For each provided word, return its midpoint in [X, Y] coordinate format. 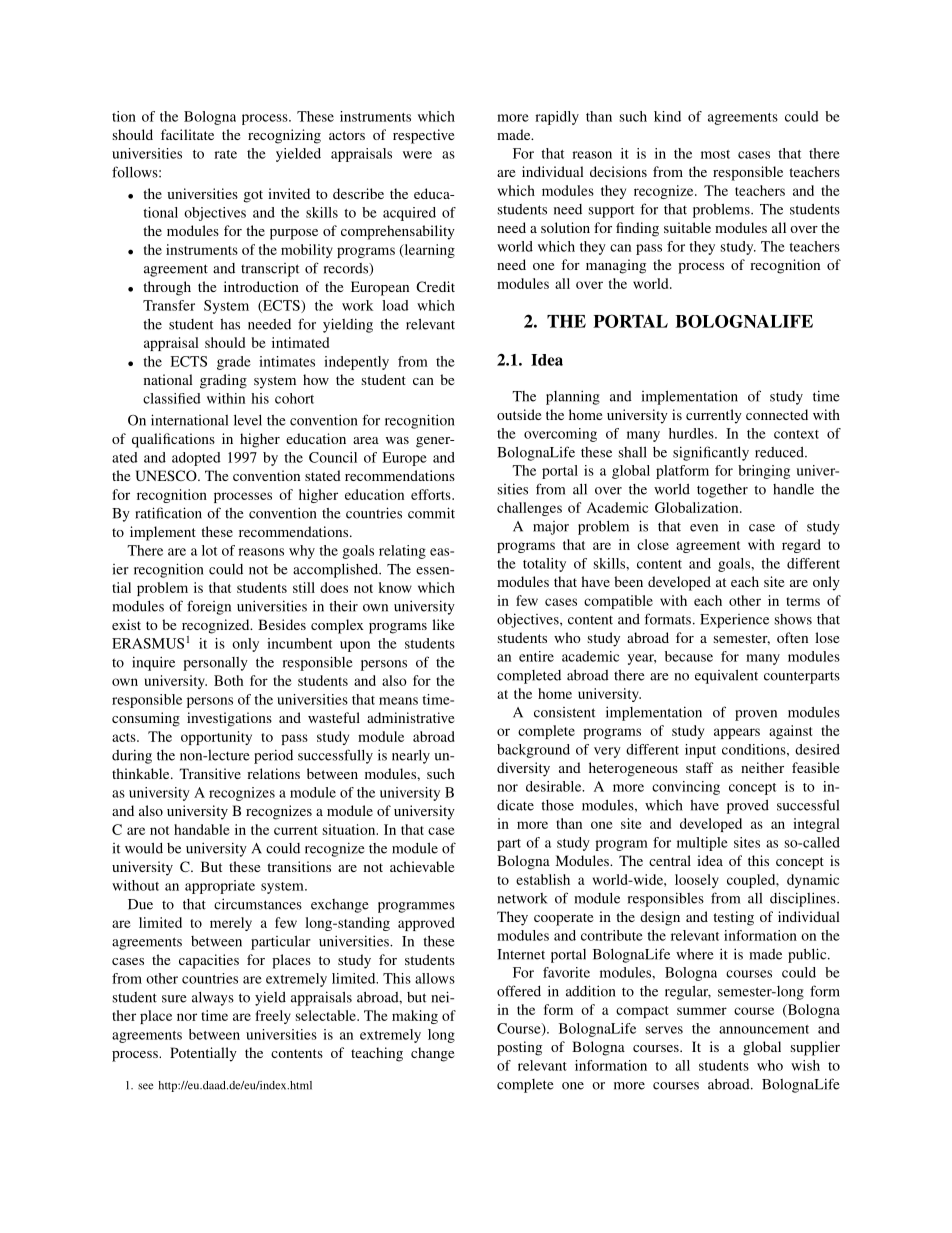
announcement [764, 1029]
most [715, 154]
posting [519, 1048]
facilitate [187, 134]
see [145, 1086]
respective [423, 136]
